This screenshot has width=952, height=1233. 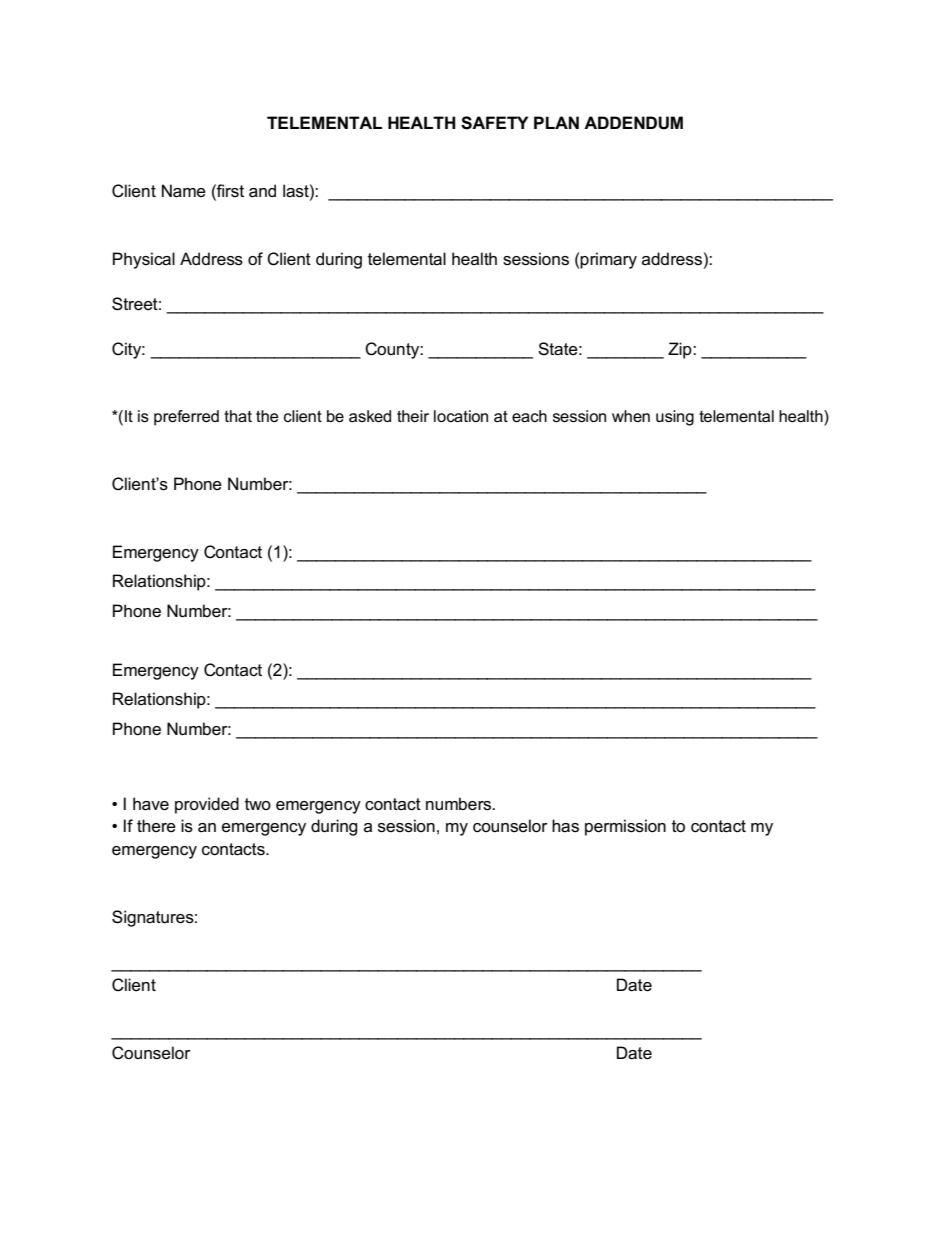 What do you see at coordinates (258, 804) in the screenshot?
I see `two` at bounding box center [258, 804].
